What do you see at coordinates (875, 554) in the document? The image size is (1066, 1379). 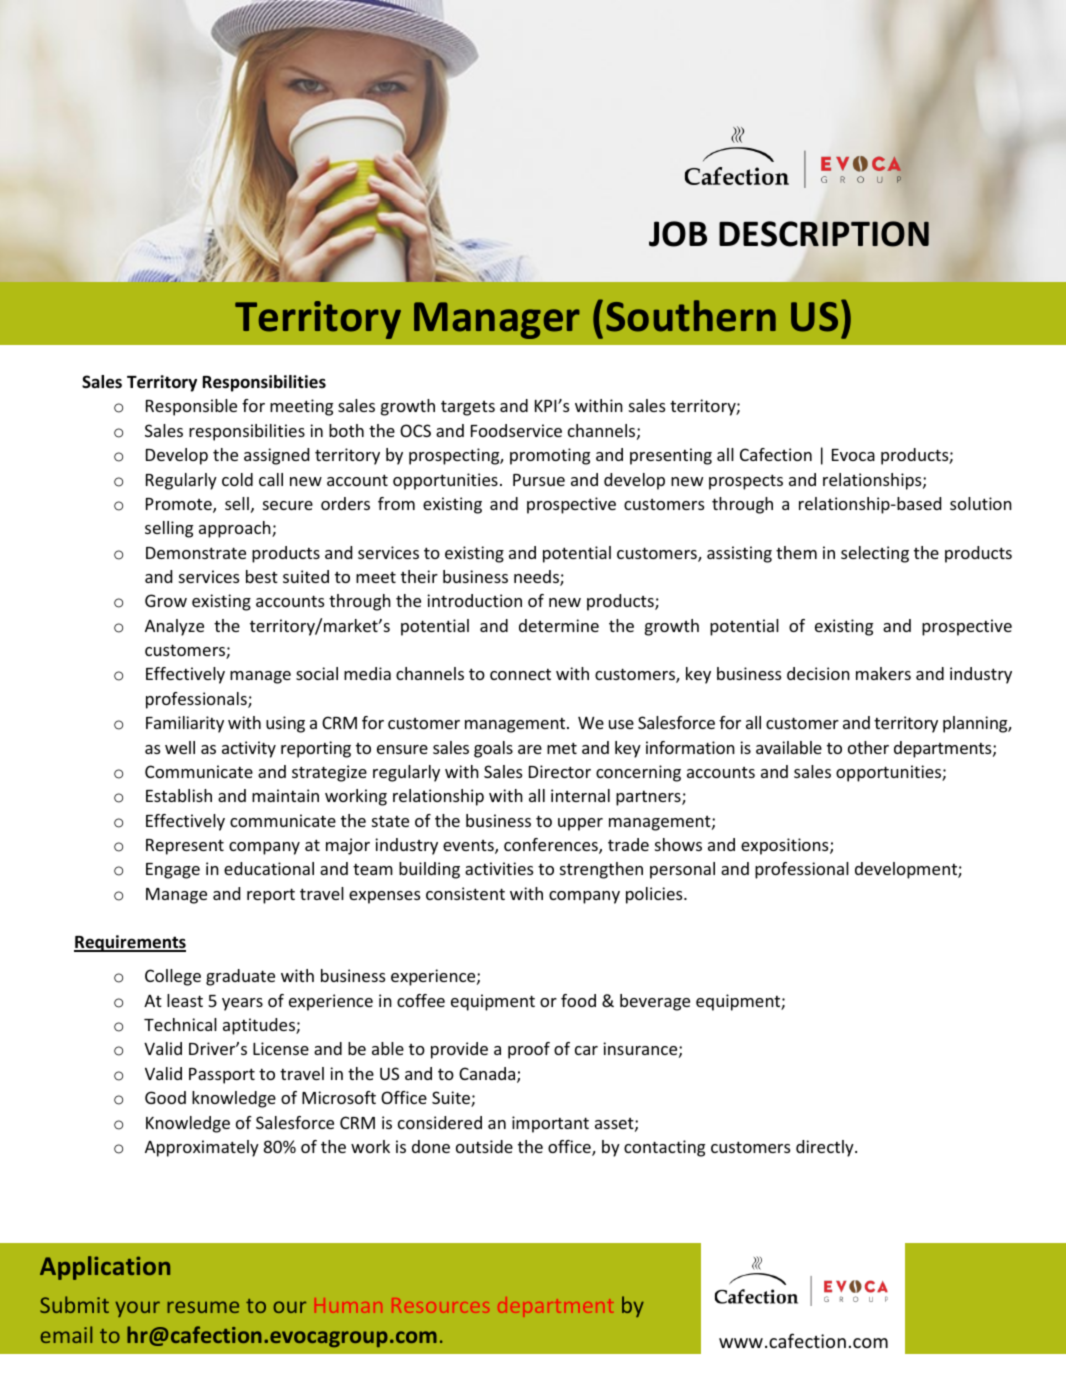 I see `selecting` at bounding box center [875, 554].
